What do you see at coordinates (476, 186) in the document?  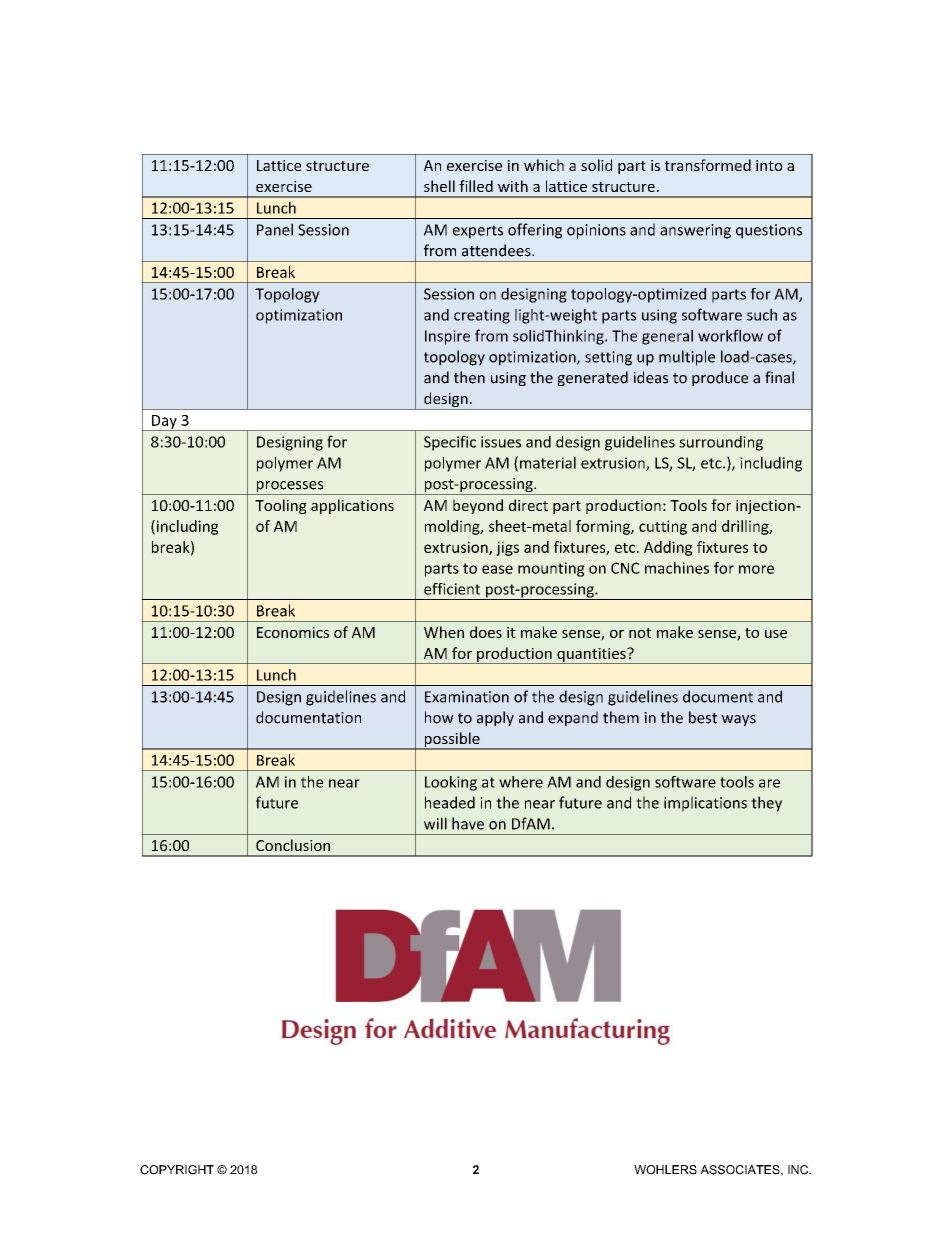 I see `filled` at bounding box center [476, 186].
